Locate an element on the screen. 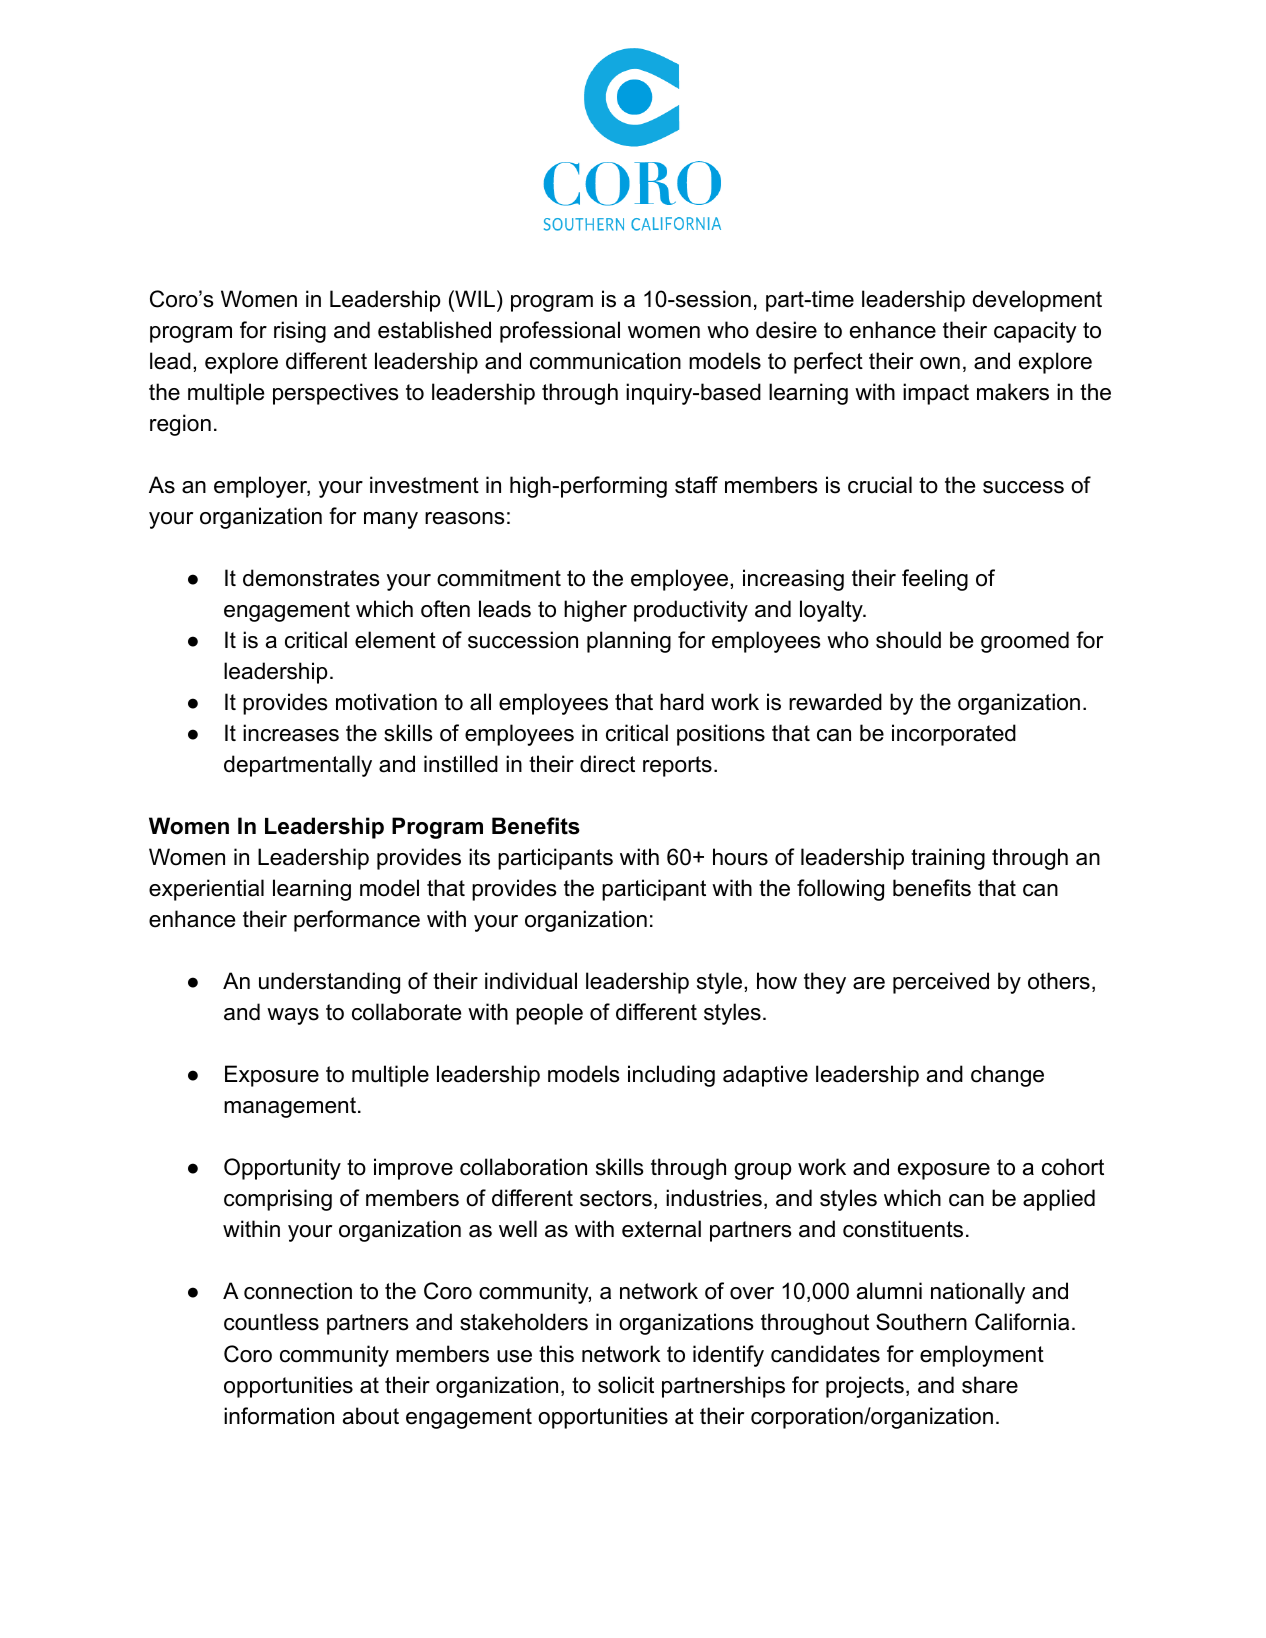  incorporated is located at coordinates (954, 735).
